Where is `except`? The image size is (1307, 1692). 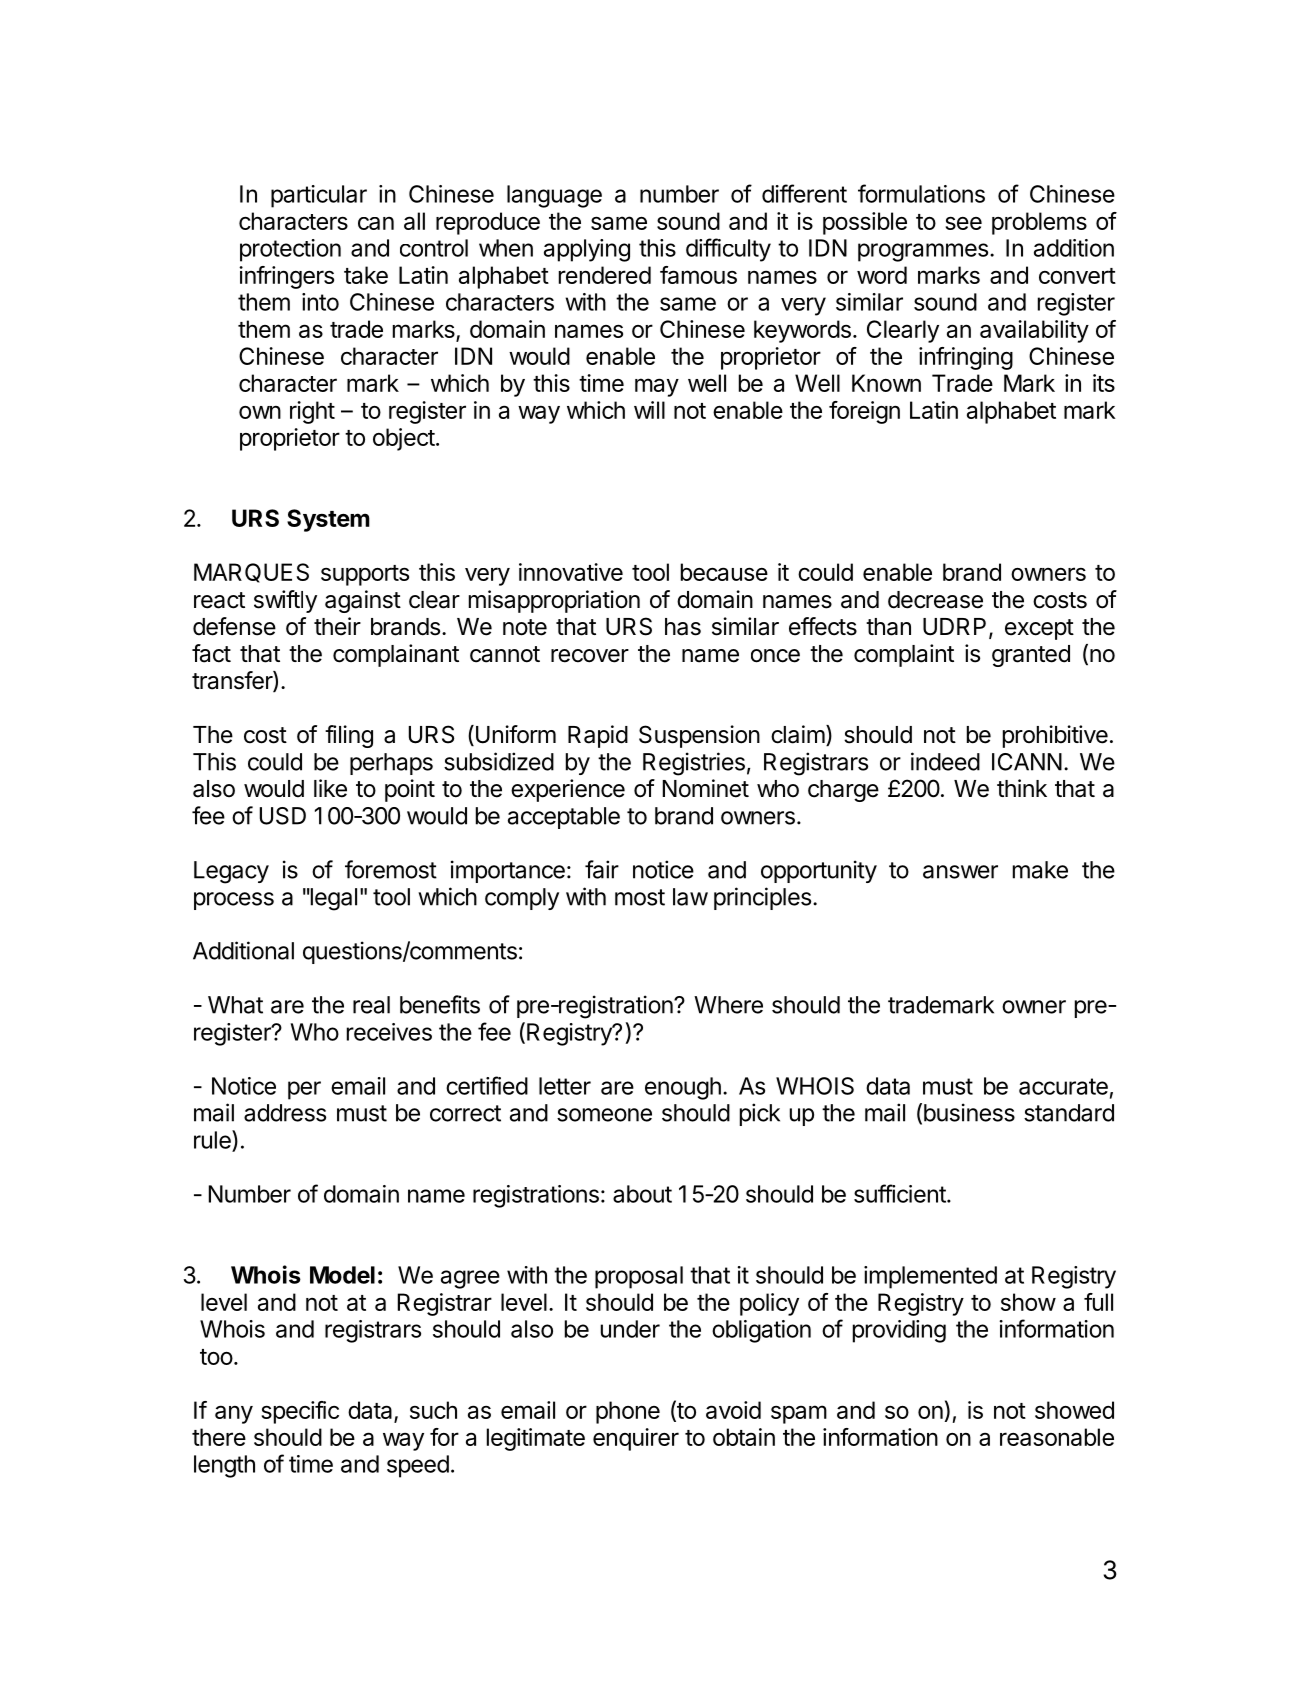 except is located at coordinates (1039, 629).
